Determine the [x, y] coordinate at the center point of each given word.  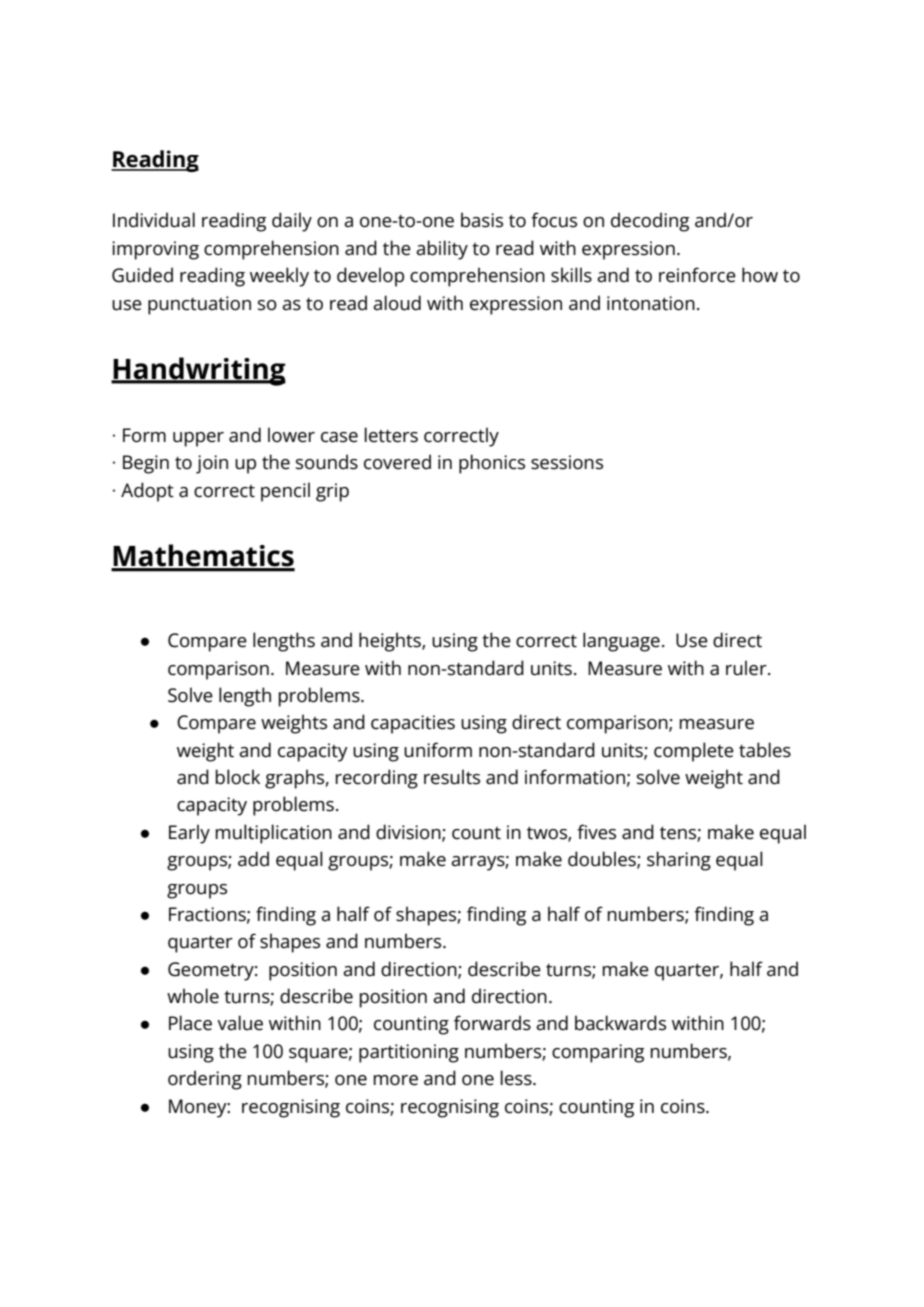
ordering [205, 1080]
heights [391, 642]
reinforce [697, 275]
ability [442, 250]
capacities [413, 724]
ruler [747, 668]
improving [155, 250]
